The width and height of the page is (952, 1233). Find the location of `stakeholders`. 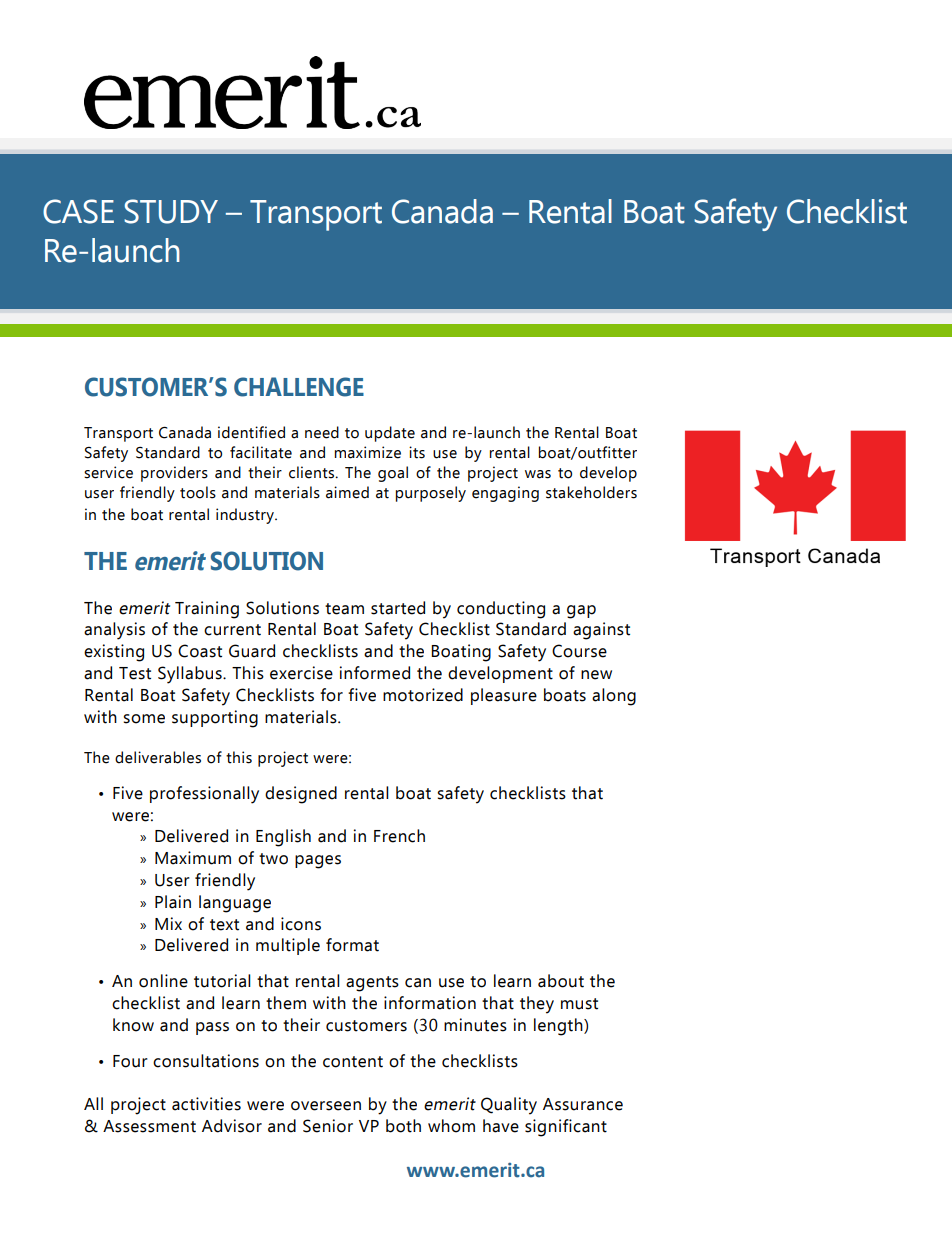

stakeholders is located at coordinates (591, 492).
